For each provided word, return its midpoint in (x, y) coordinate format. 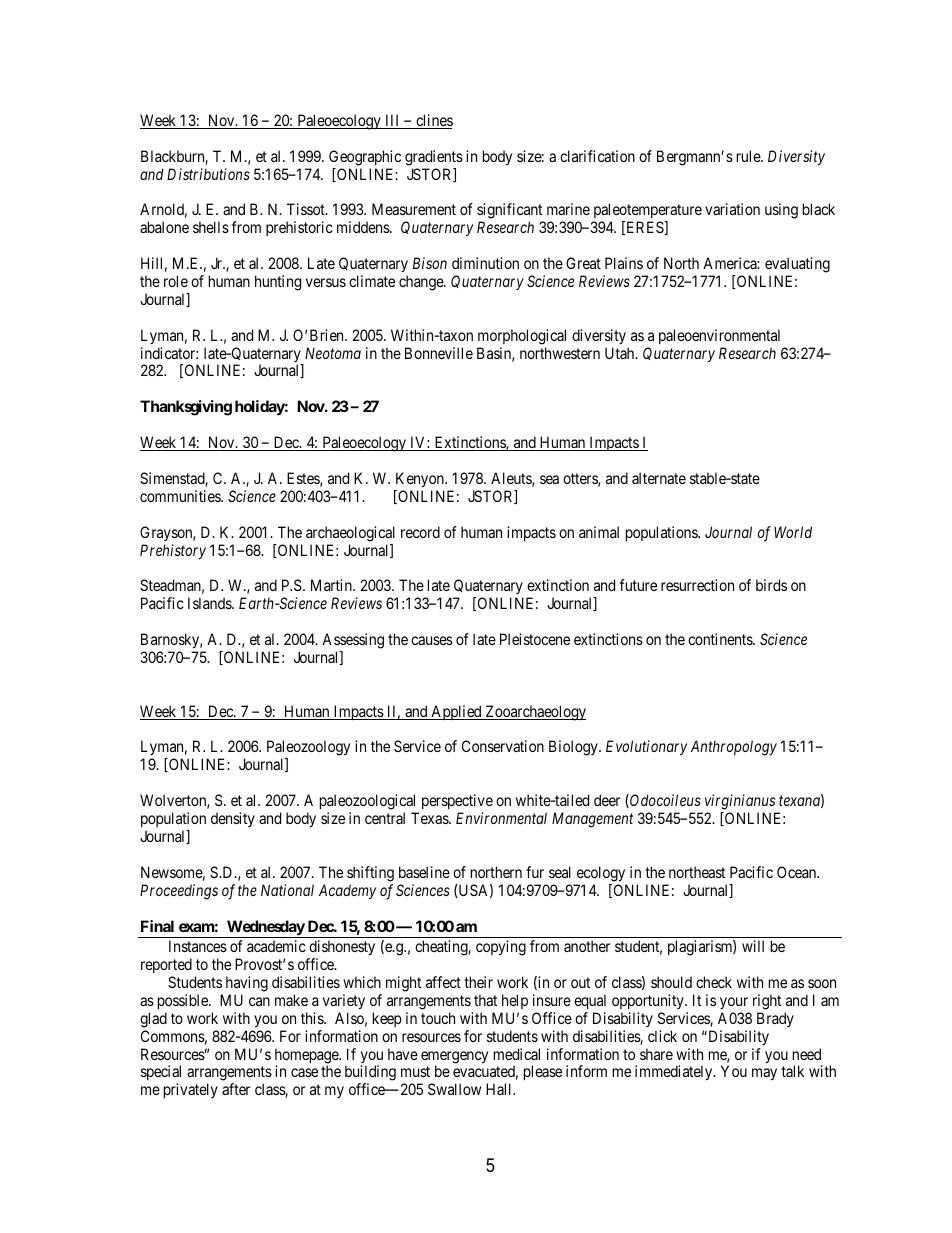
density (233, 819)
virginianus (740, 802)
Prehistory (173, 551)
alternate (659, 478)
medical (517, 1054)
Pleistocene (535, 639)
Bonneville (439, 353)
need (807, 1054)
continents (721, 639)
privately (191, 1090)
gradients (434, 158)
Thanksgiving (186, 408)
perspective (457, 803)
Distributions (208, 174)
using (781, 211)
